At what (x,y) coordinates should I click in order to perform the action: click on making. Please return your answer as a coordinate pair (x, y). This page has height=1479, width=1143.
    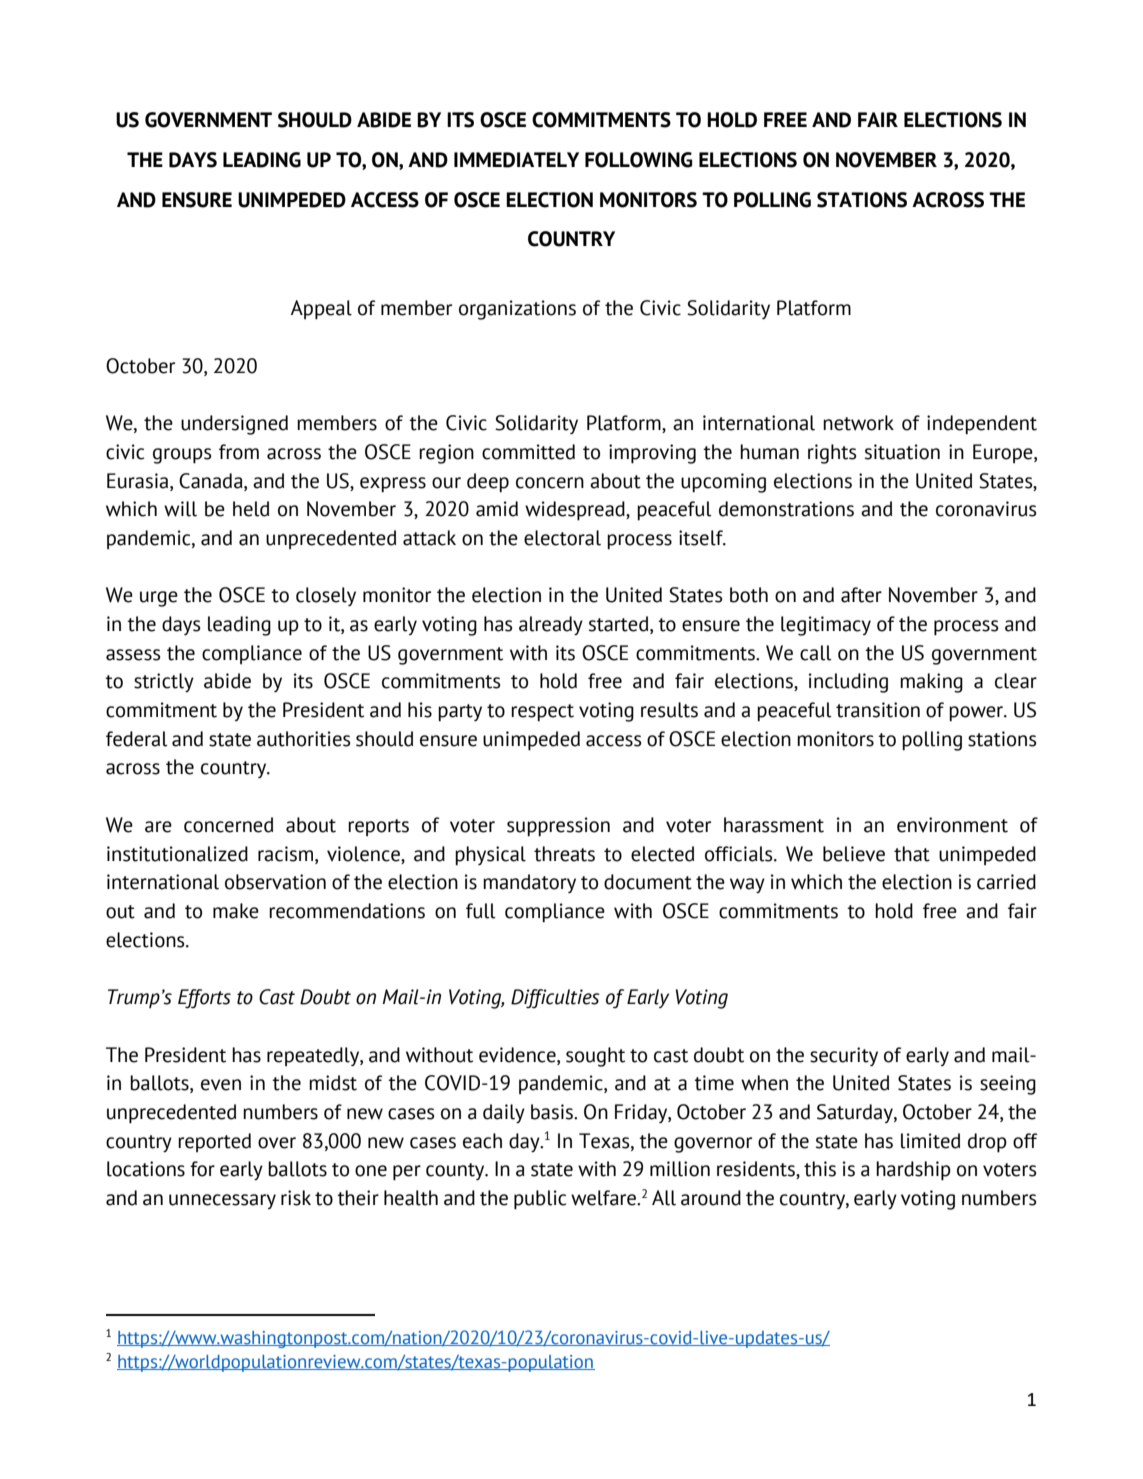
    Looking at the image, I should click on (931, 683).
